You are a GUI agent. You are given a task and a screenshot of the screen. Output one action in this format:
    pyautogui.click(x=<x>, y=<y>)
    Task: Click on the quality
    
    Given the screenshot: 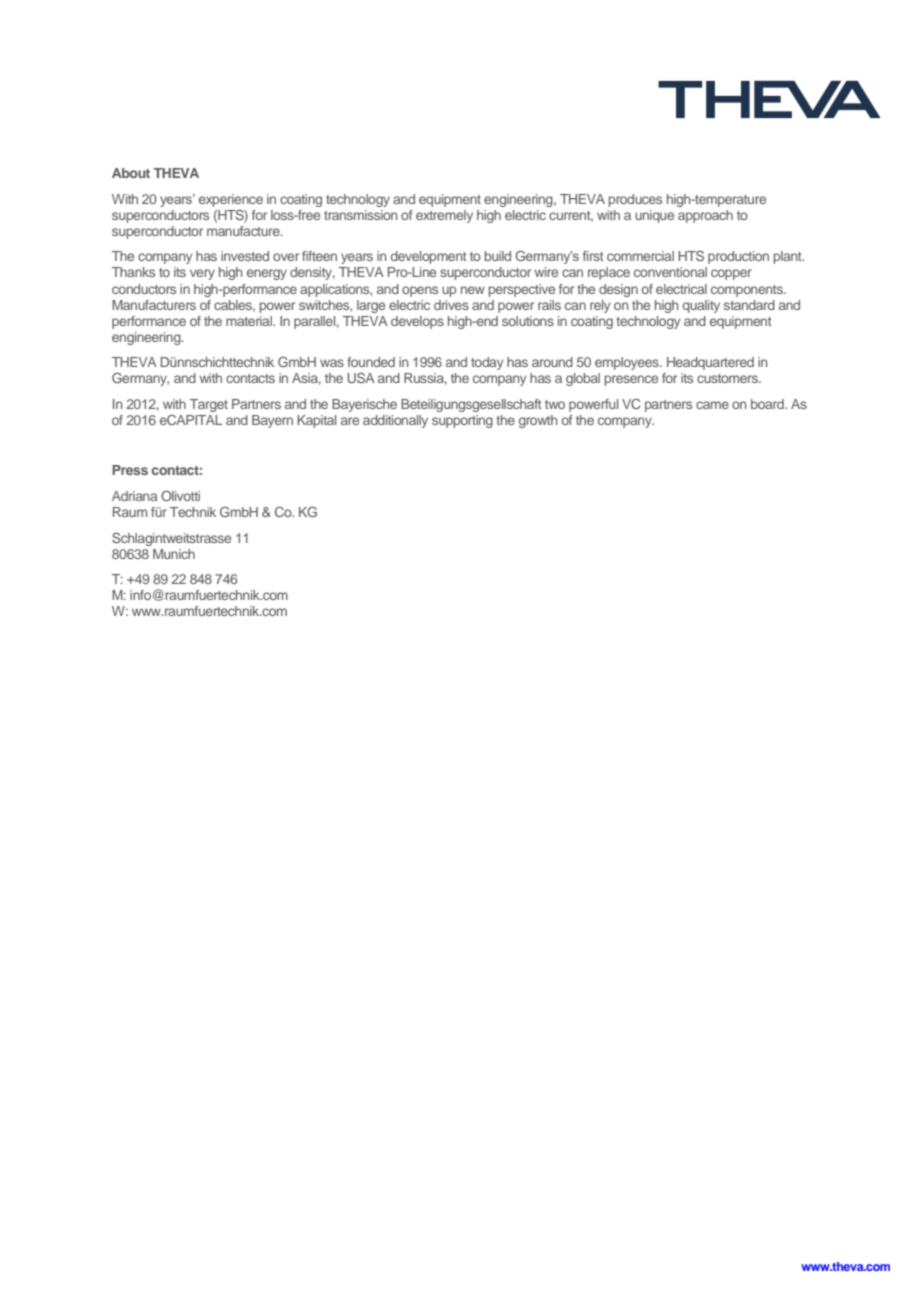 What is the action you would take?
    pyautogui.click(x=701, y=306)
